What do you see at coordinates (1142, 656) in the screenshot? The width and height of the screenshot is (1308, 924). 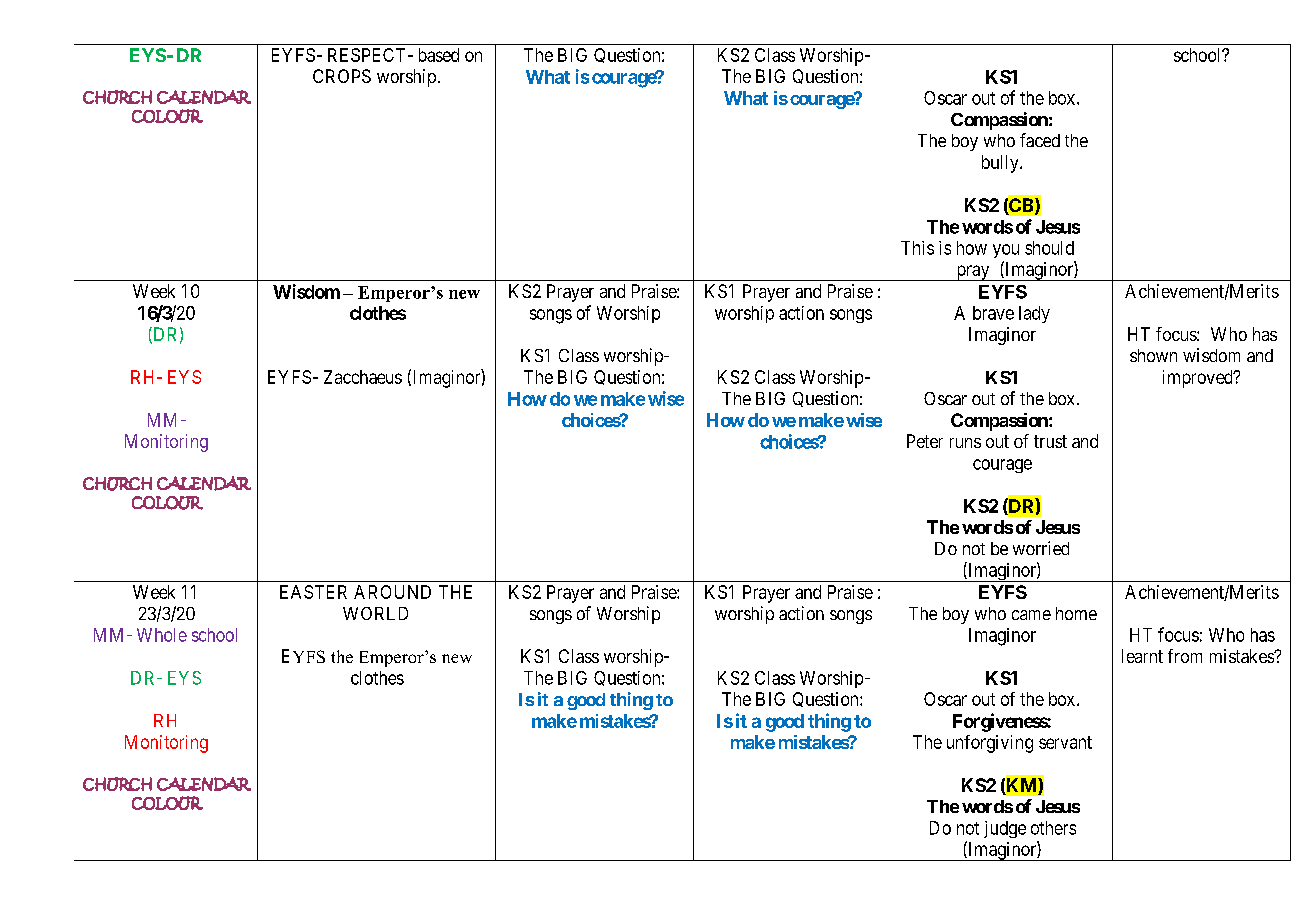 I see `learnt` at bounding box center [1142, 656].
